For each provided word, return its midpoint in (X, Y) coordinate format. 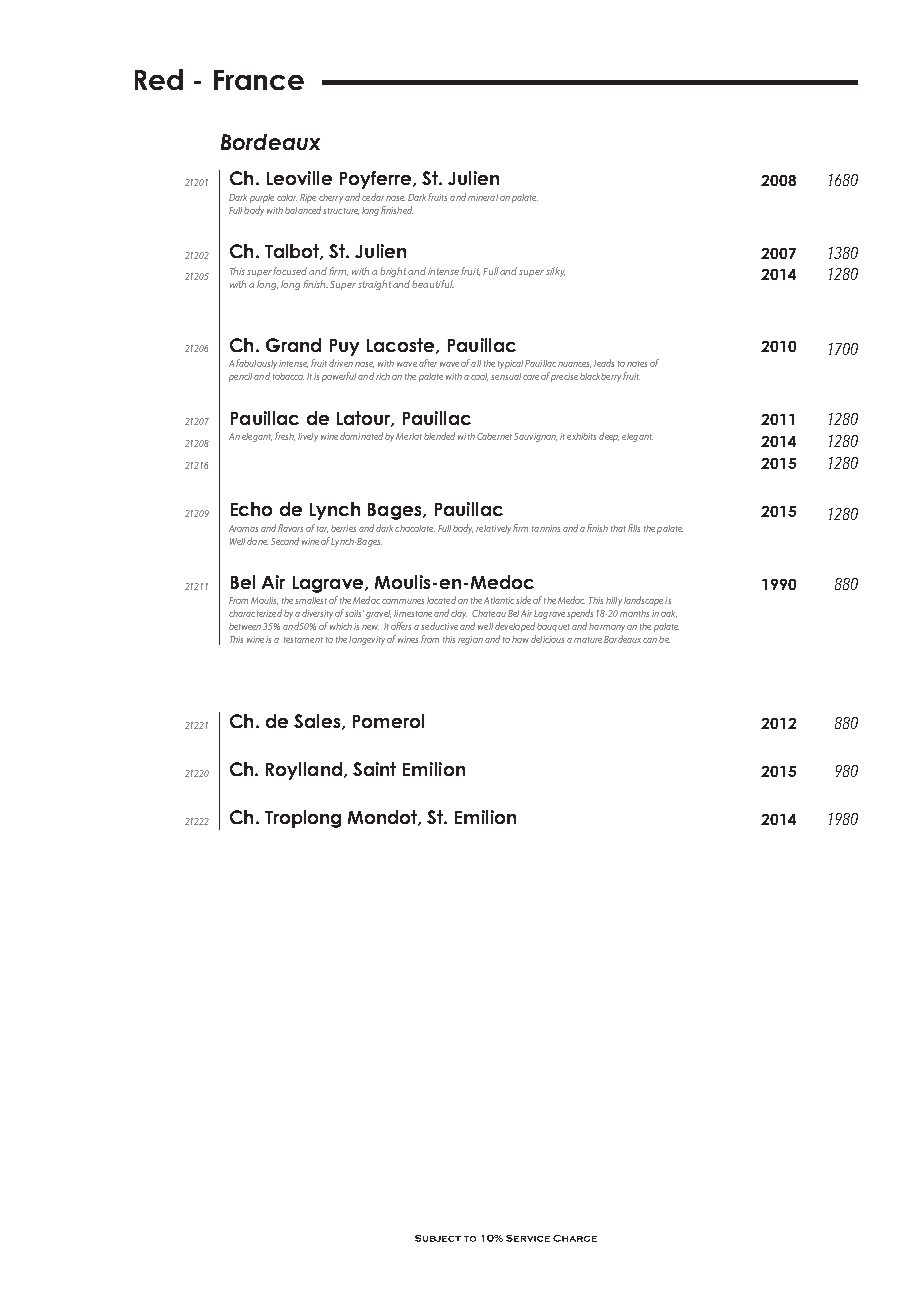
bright (393, 272)
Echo (251, 509)
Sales (318, 722)
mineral (483, 197)
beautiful (433, 284)
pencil (240, 377)
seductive (439, 626)
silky (555, 272)
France (259, 80)
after (428, 363)
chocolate (415, 528)
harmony (607, 627)
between (246, 626)
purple (262, 198)
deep (609, 437)
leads (604, 363)
